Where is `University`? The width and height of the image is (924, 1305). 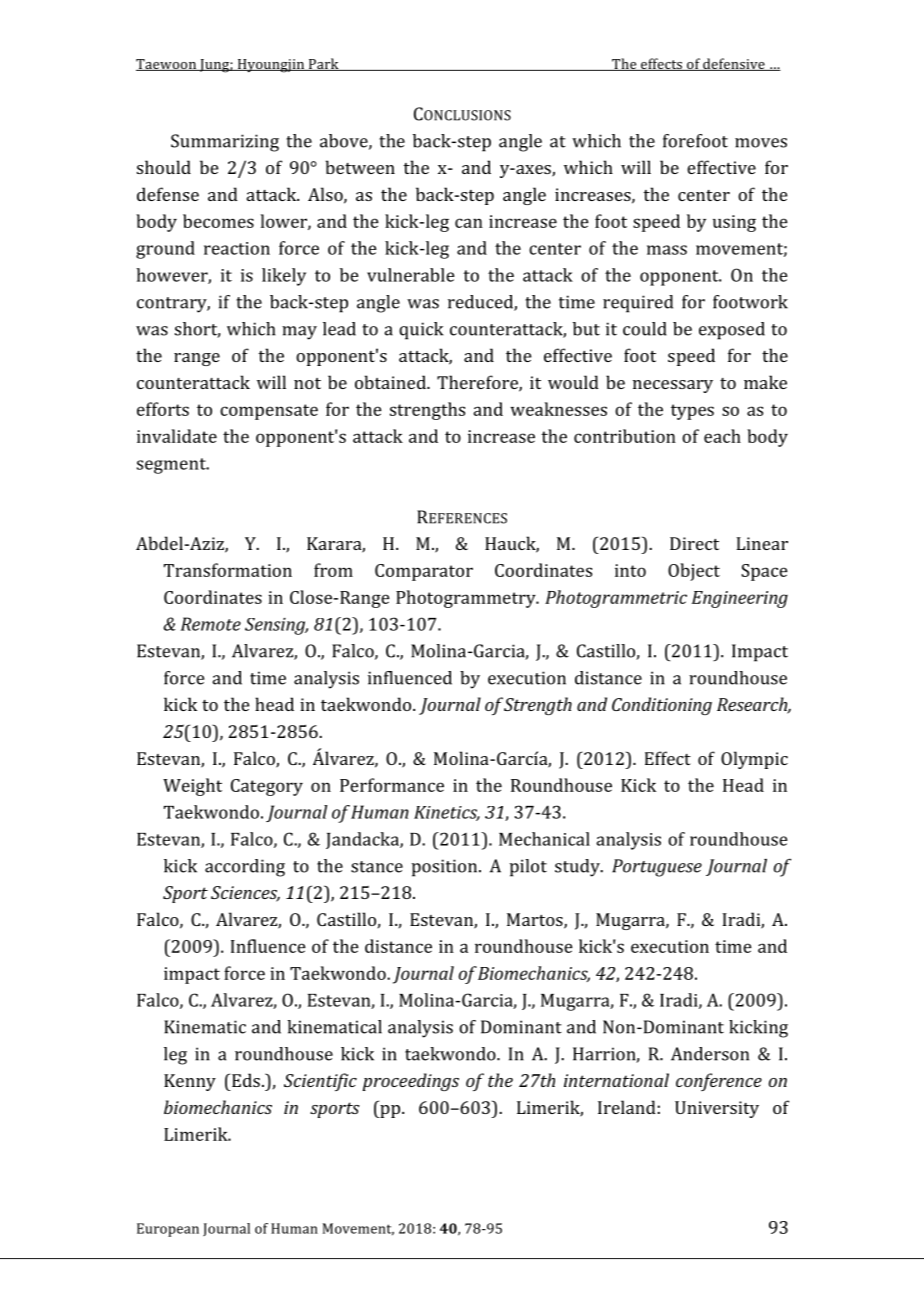 University is located at coordinates (717, 1109).
